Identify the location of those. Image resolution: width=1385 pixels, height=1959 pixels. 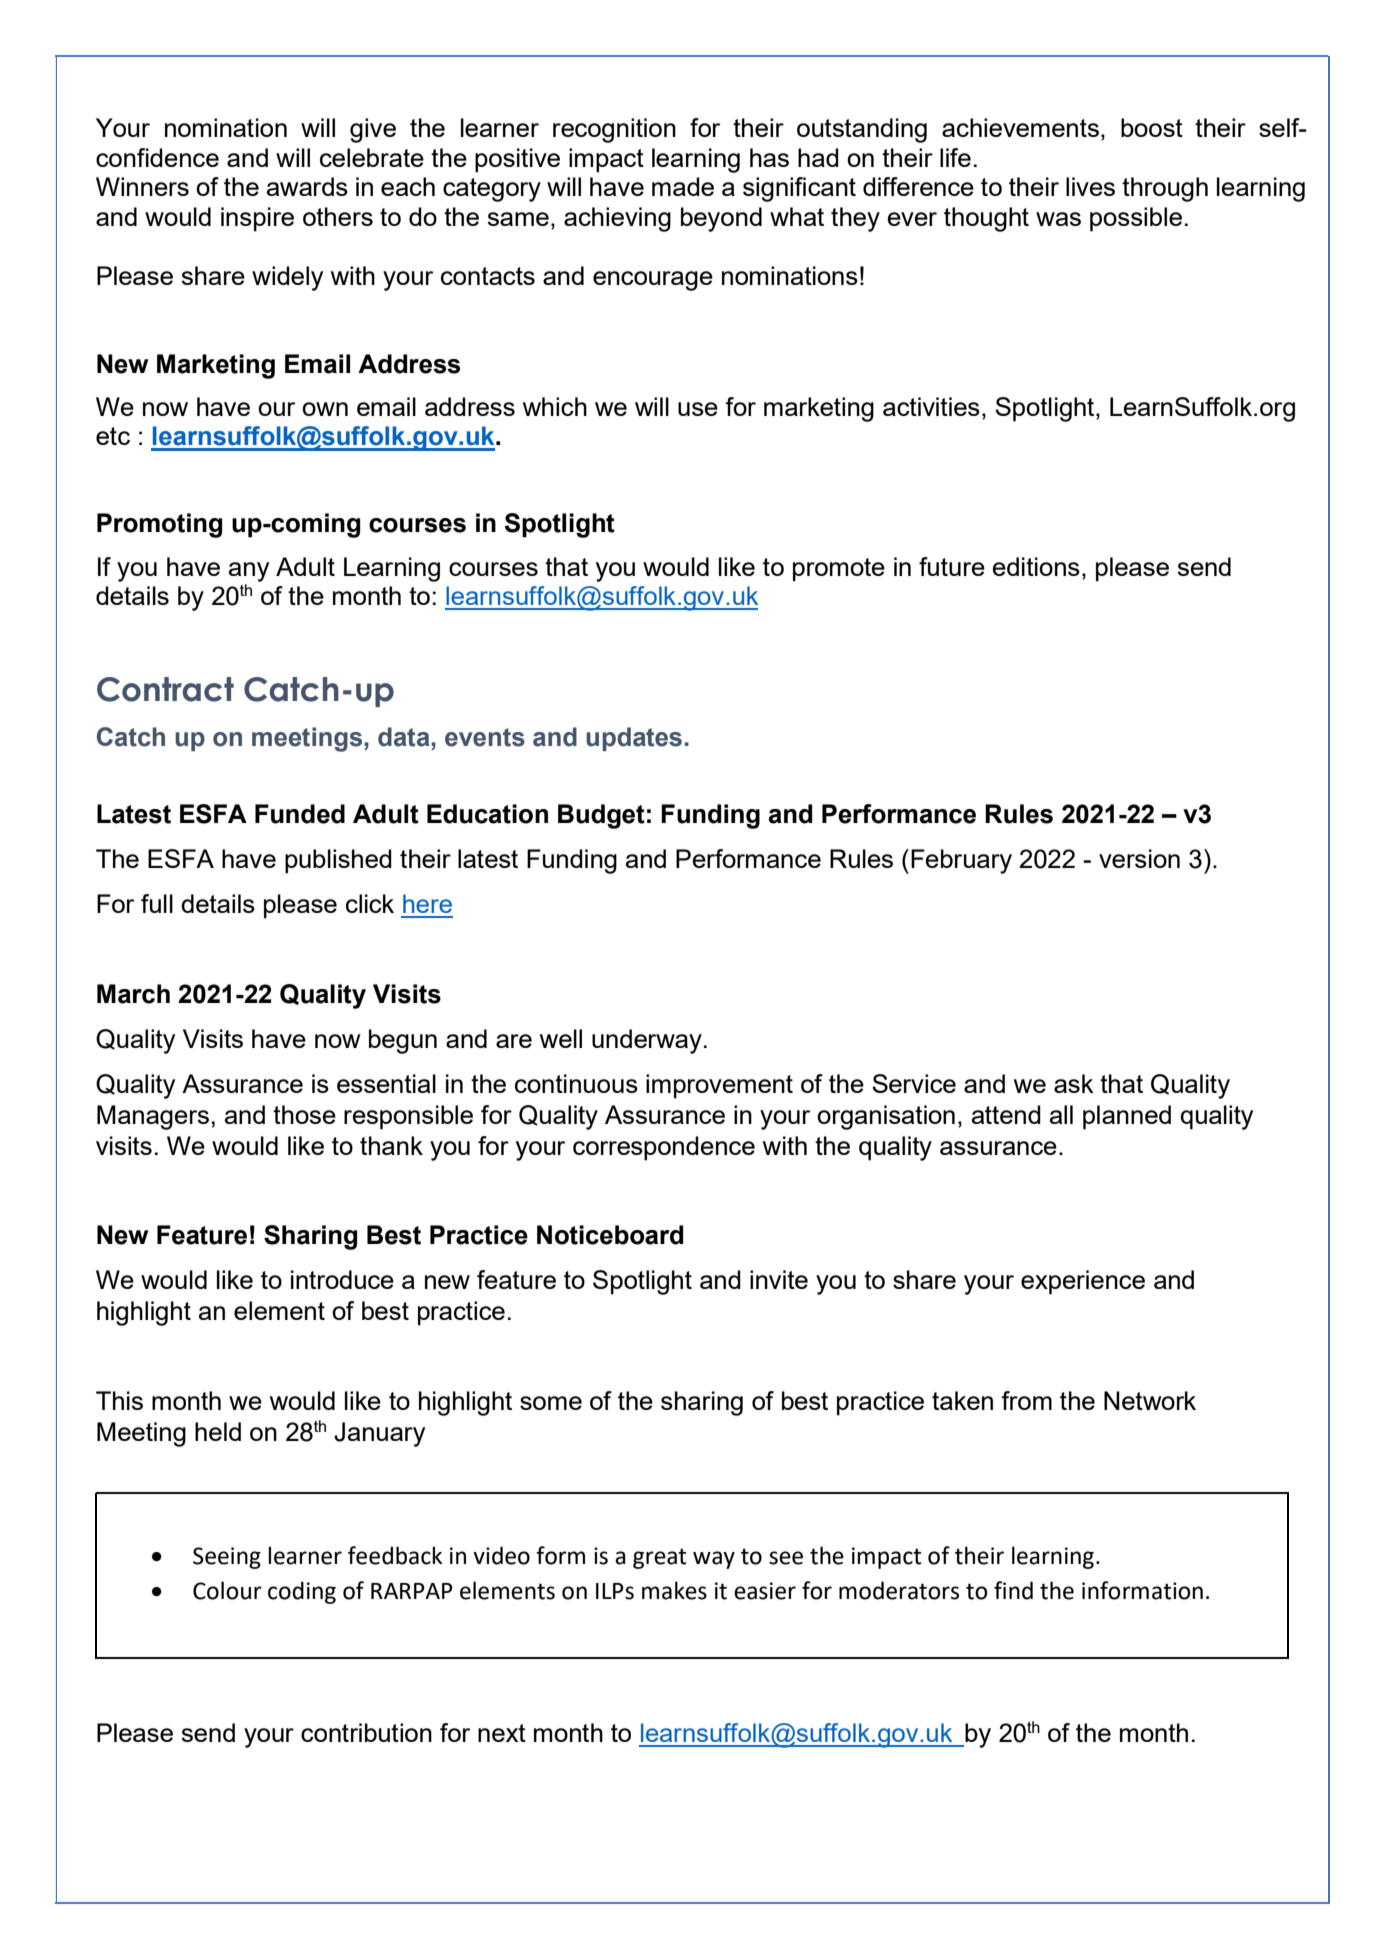
(304, 1114).
